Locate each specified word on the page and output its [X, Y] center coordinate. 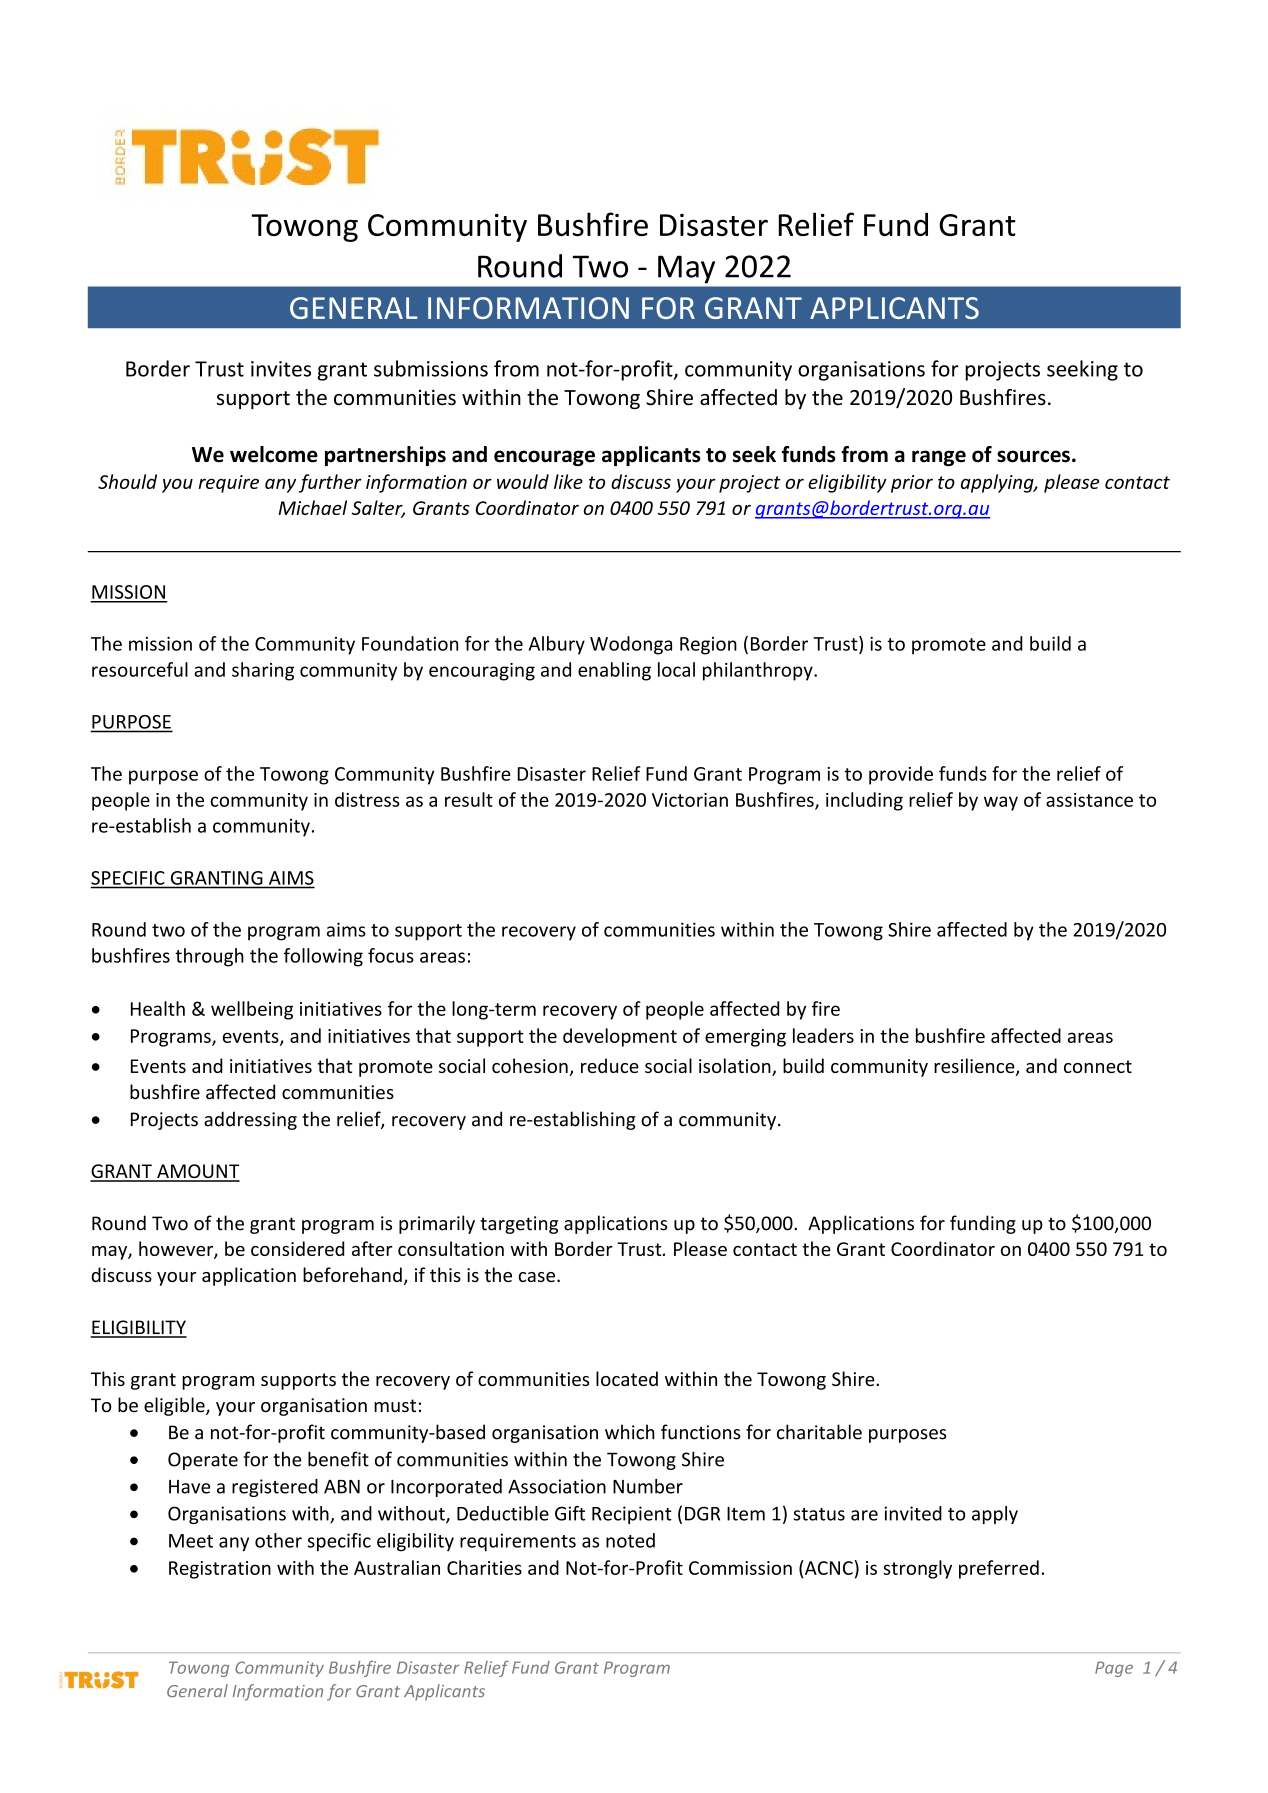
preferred [999, 1569]
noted [630, 1540]
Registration [220, 1570]
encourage [544, 458]
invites [281, 369]
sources [1033, 456]
